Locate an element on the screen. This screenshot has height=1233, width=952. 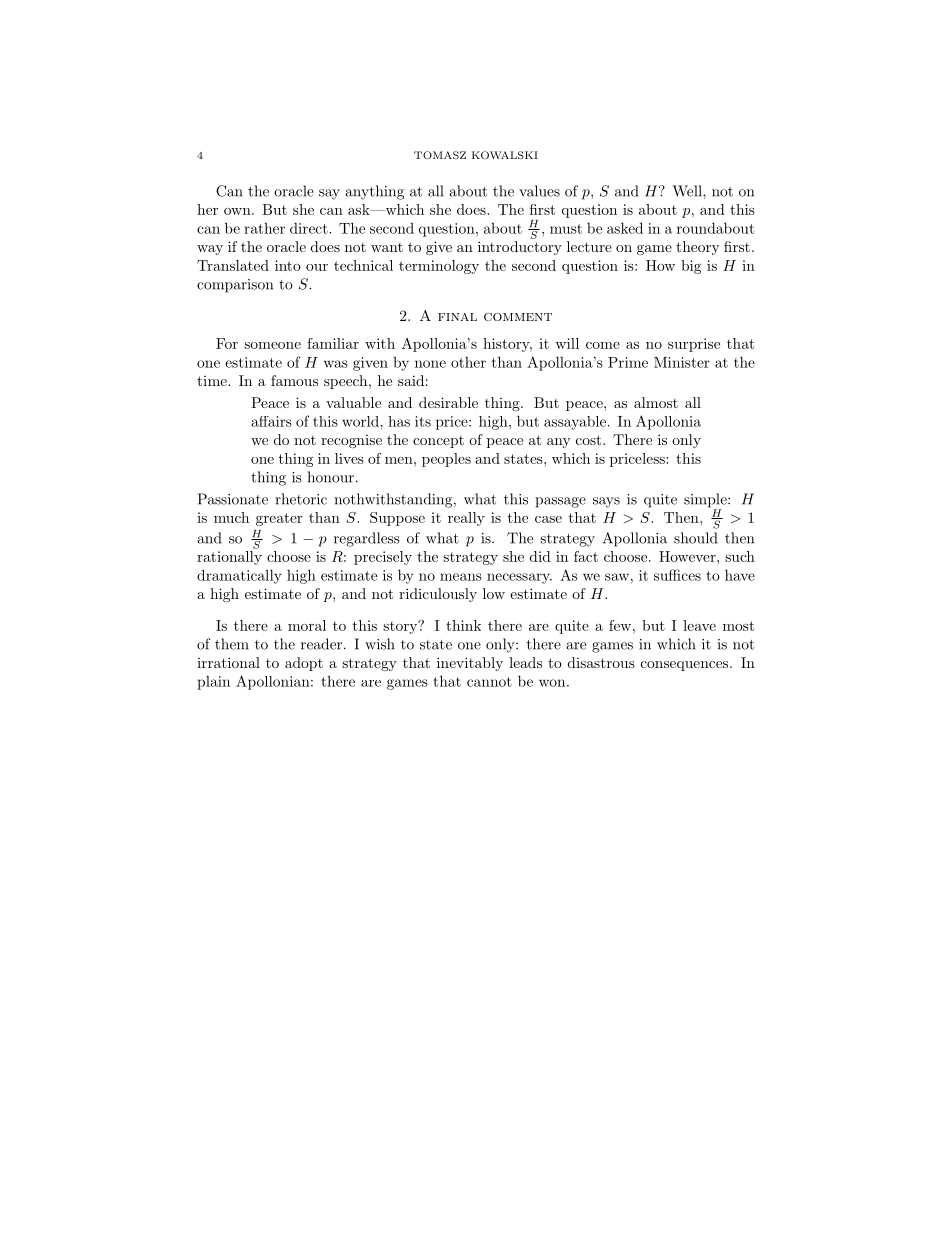
final is located at coordinates (457, 317).
